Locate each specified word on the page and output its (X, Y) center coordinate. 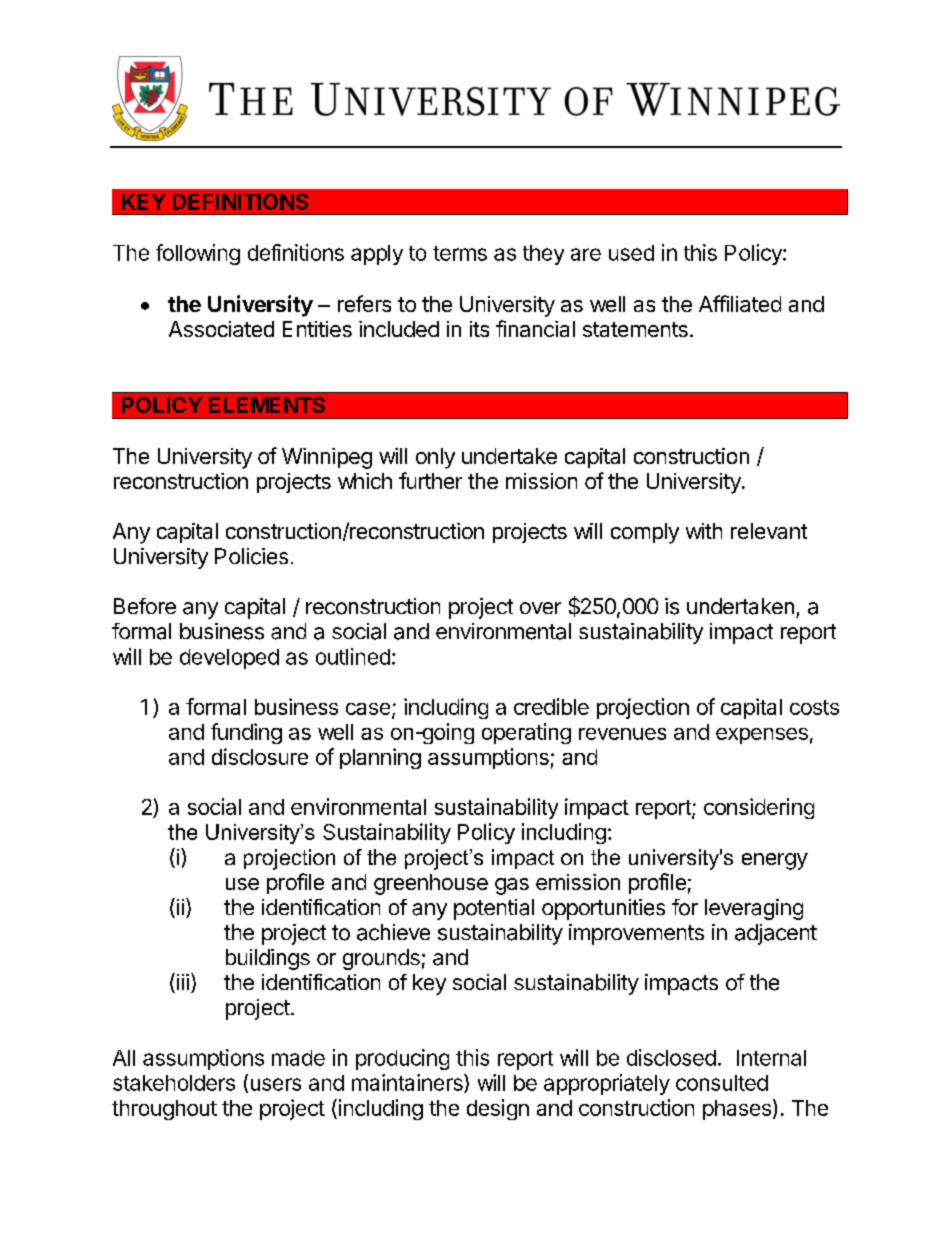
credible (551, 706)
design (498, 1109)
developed (229, 659)
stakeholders (174, 1083)
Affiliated (740, 303)
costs (814, 707)
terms (460, 253)
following (198, 254)
